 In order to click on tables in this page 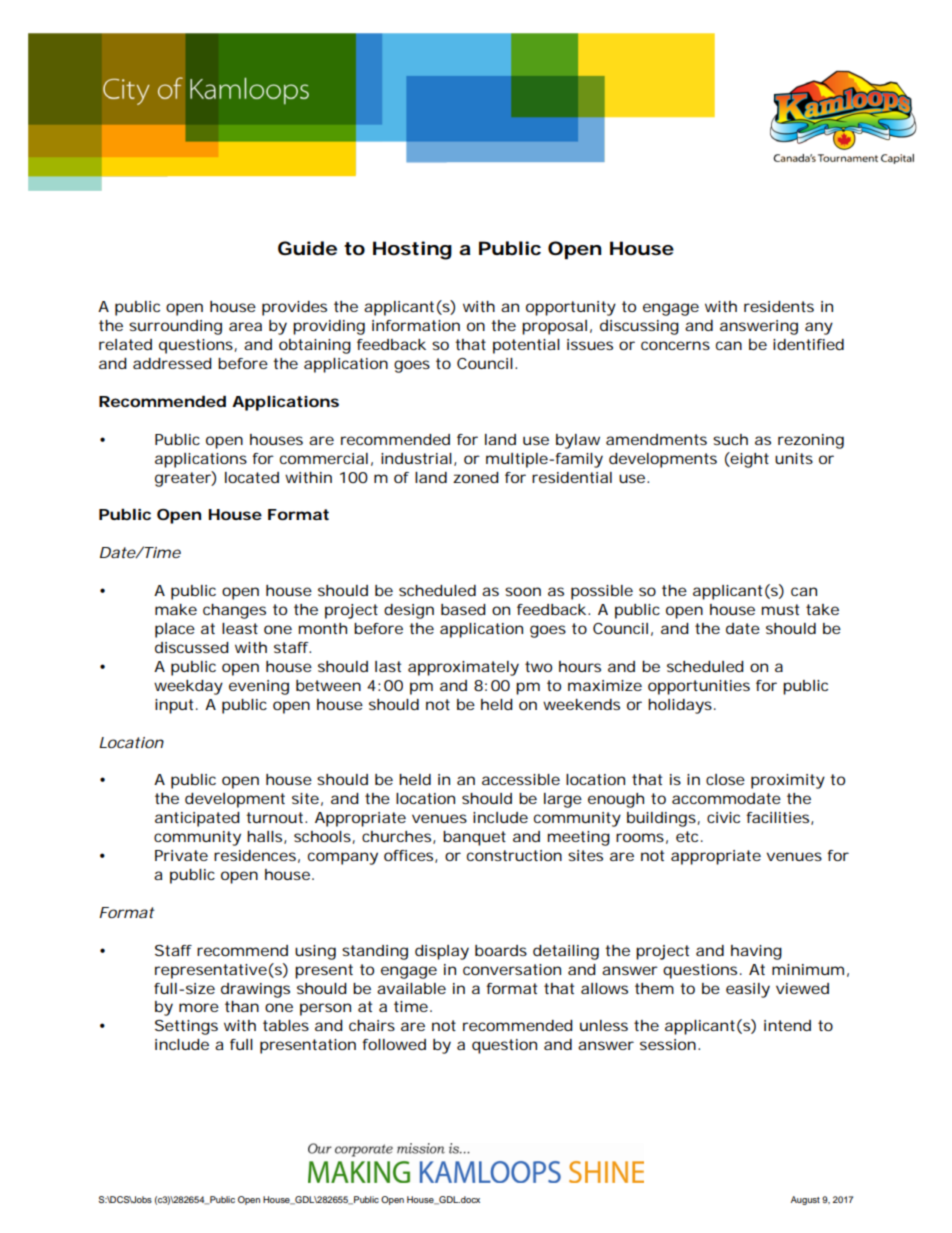, I will do `click(286, 1025)`.
